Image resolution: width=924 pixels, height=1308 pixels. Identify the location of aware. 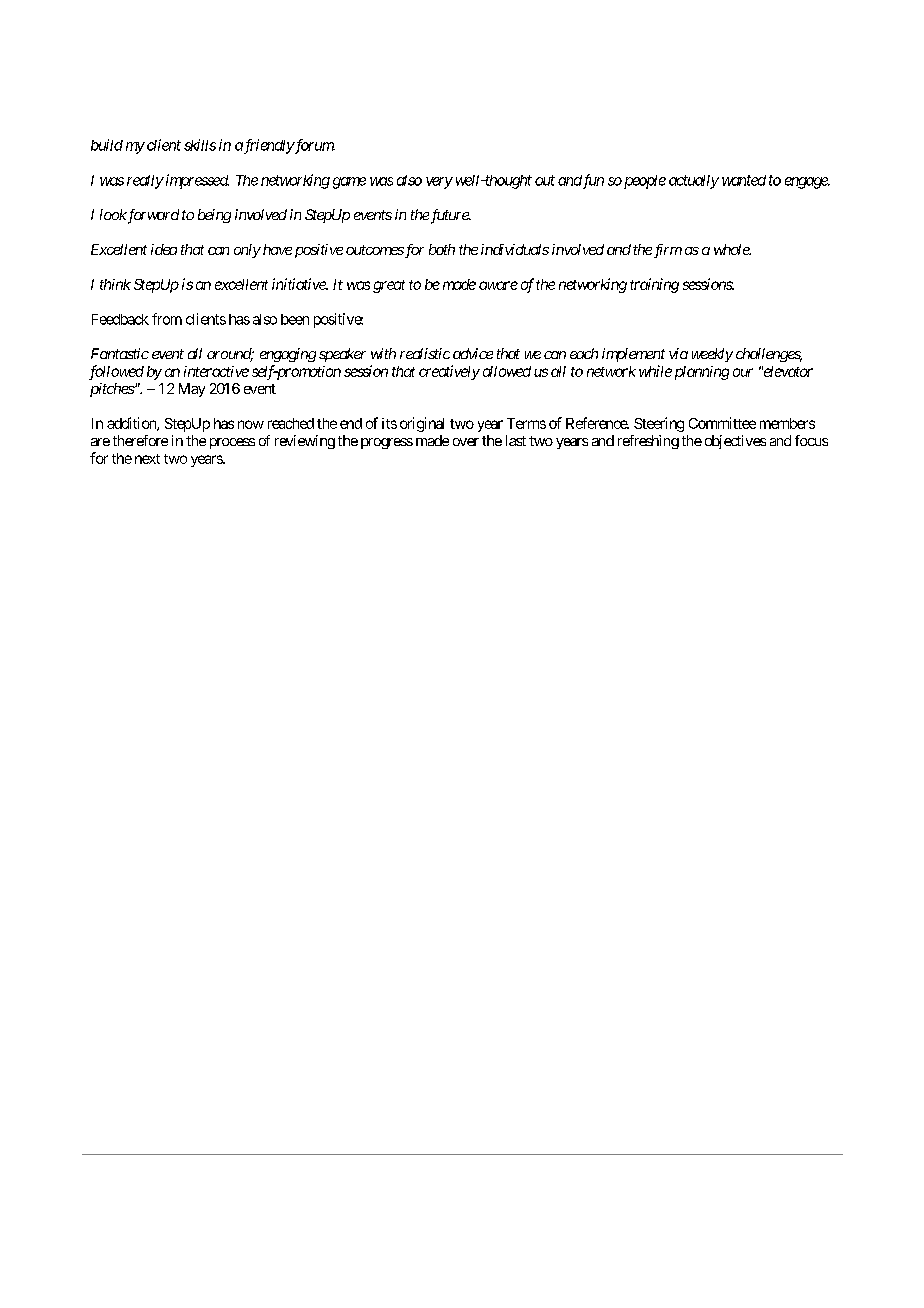
(498, 285).
